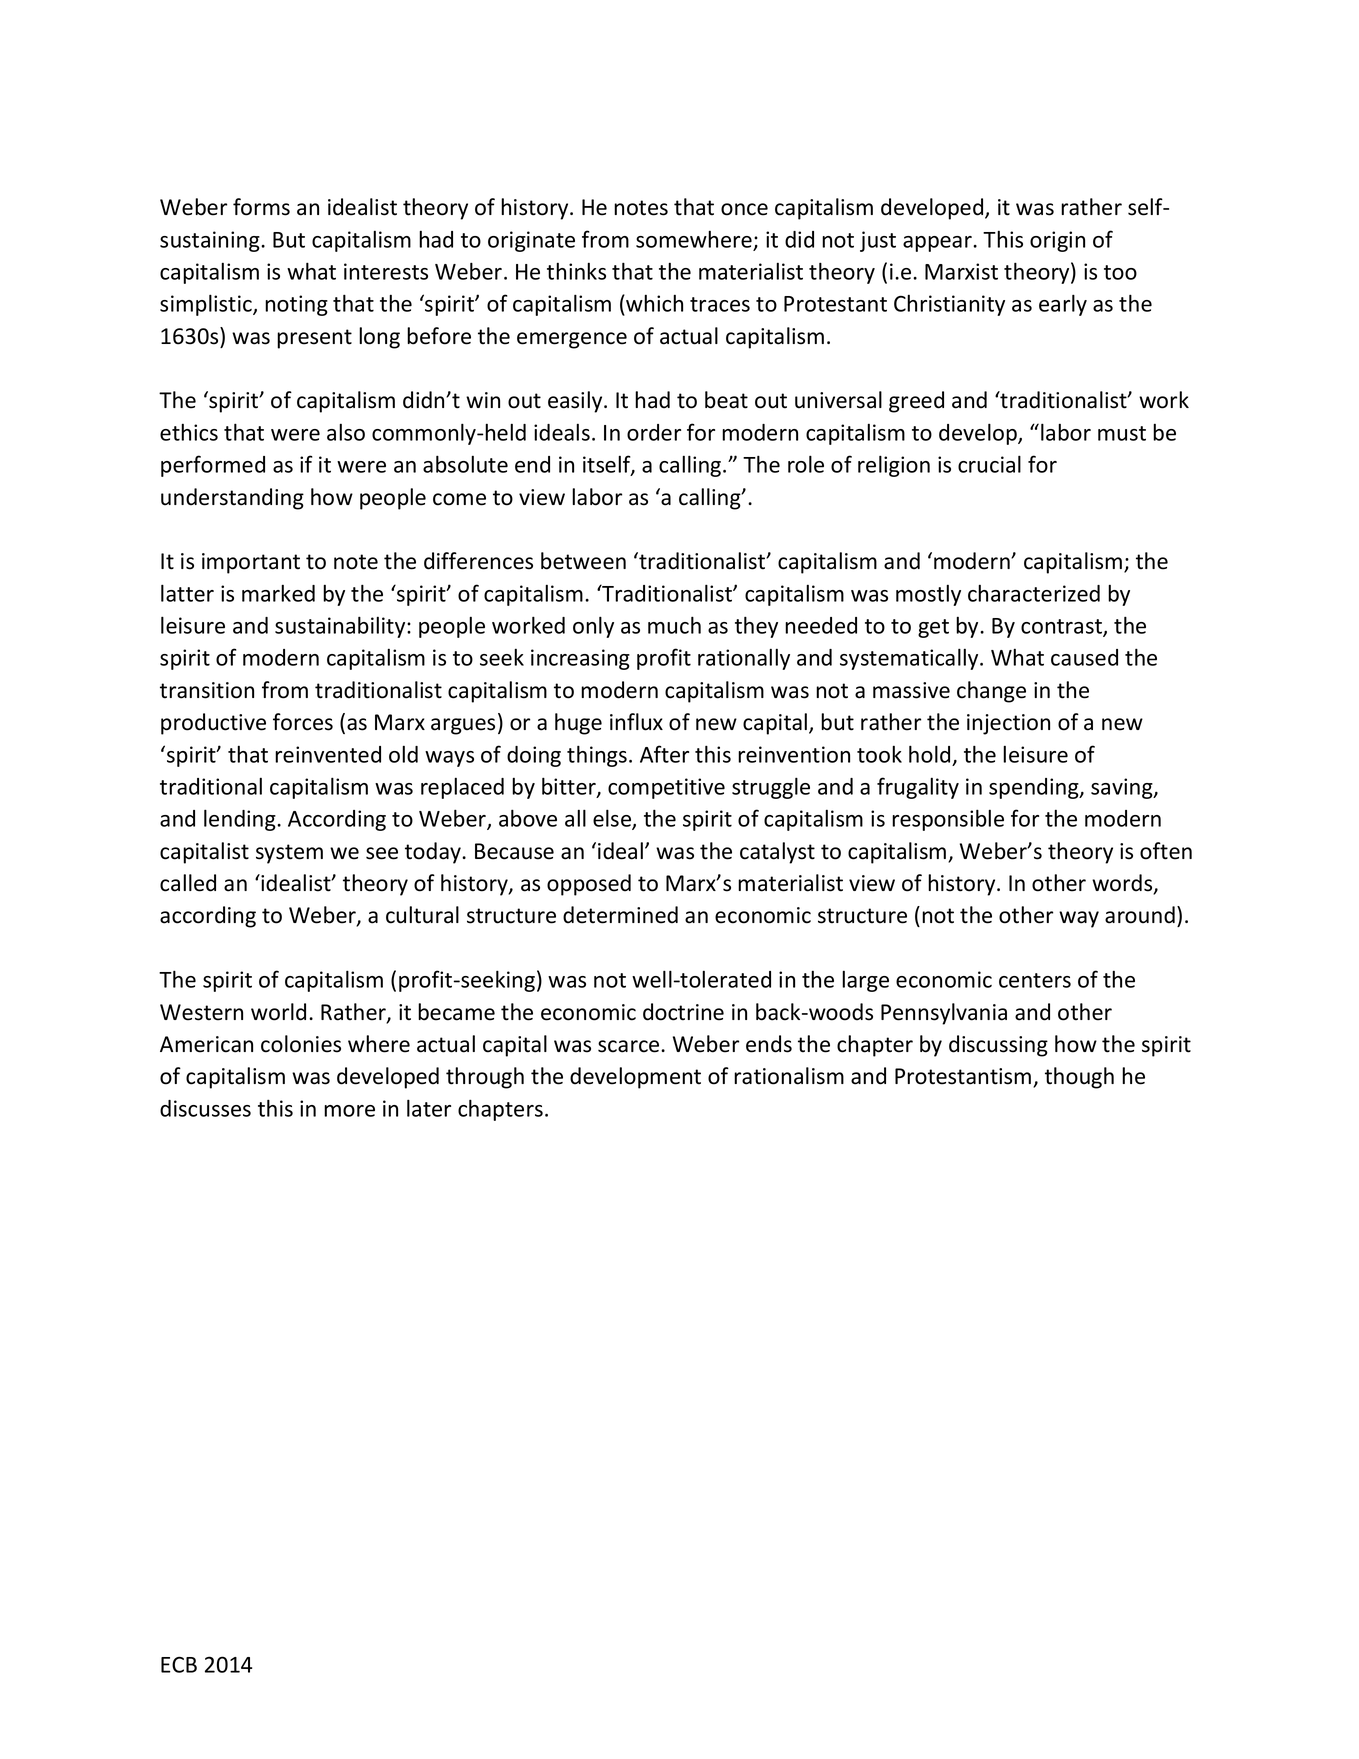  What do you see at coordinates (261, 207) in the document?
I see `forms` at bounding box center [261, 207].
